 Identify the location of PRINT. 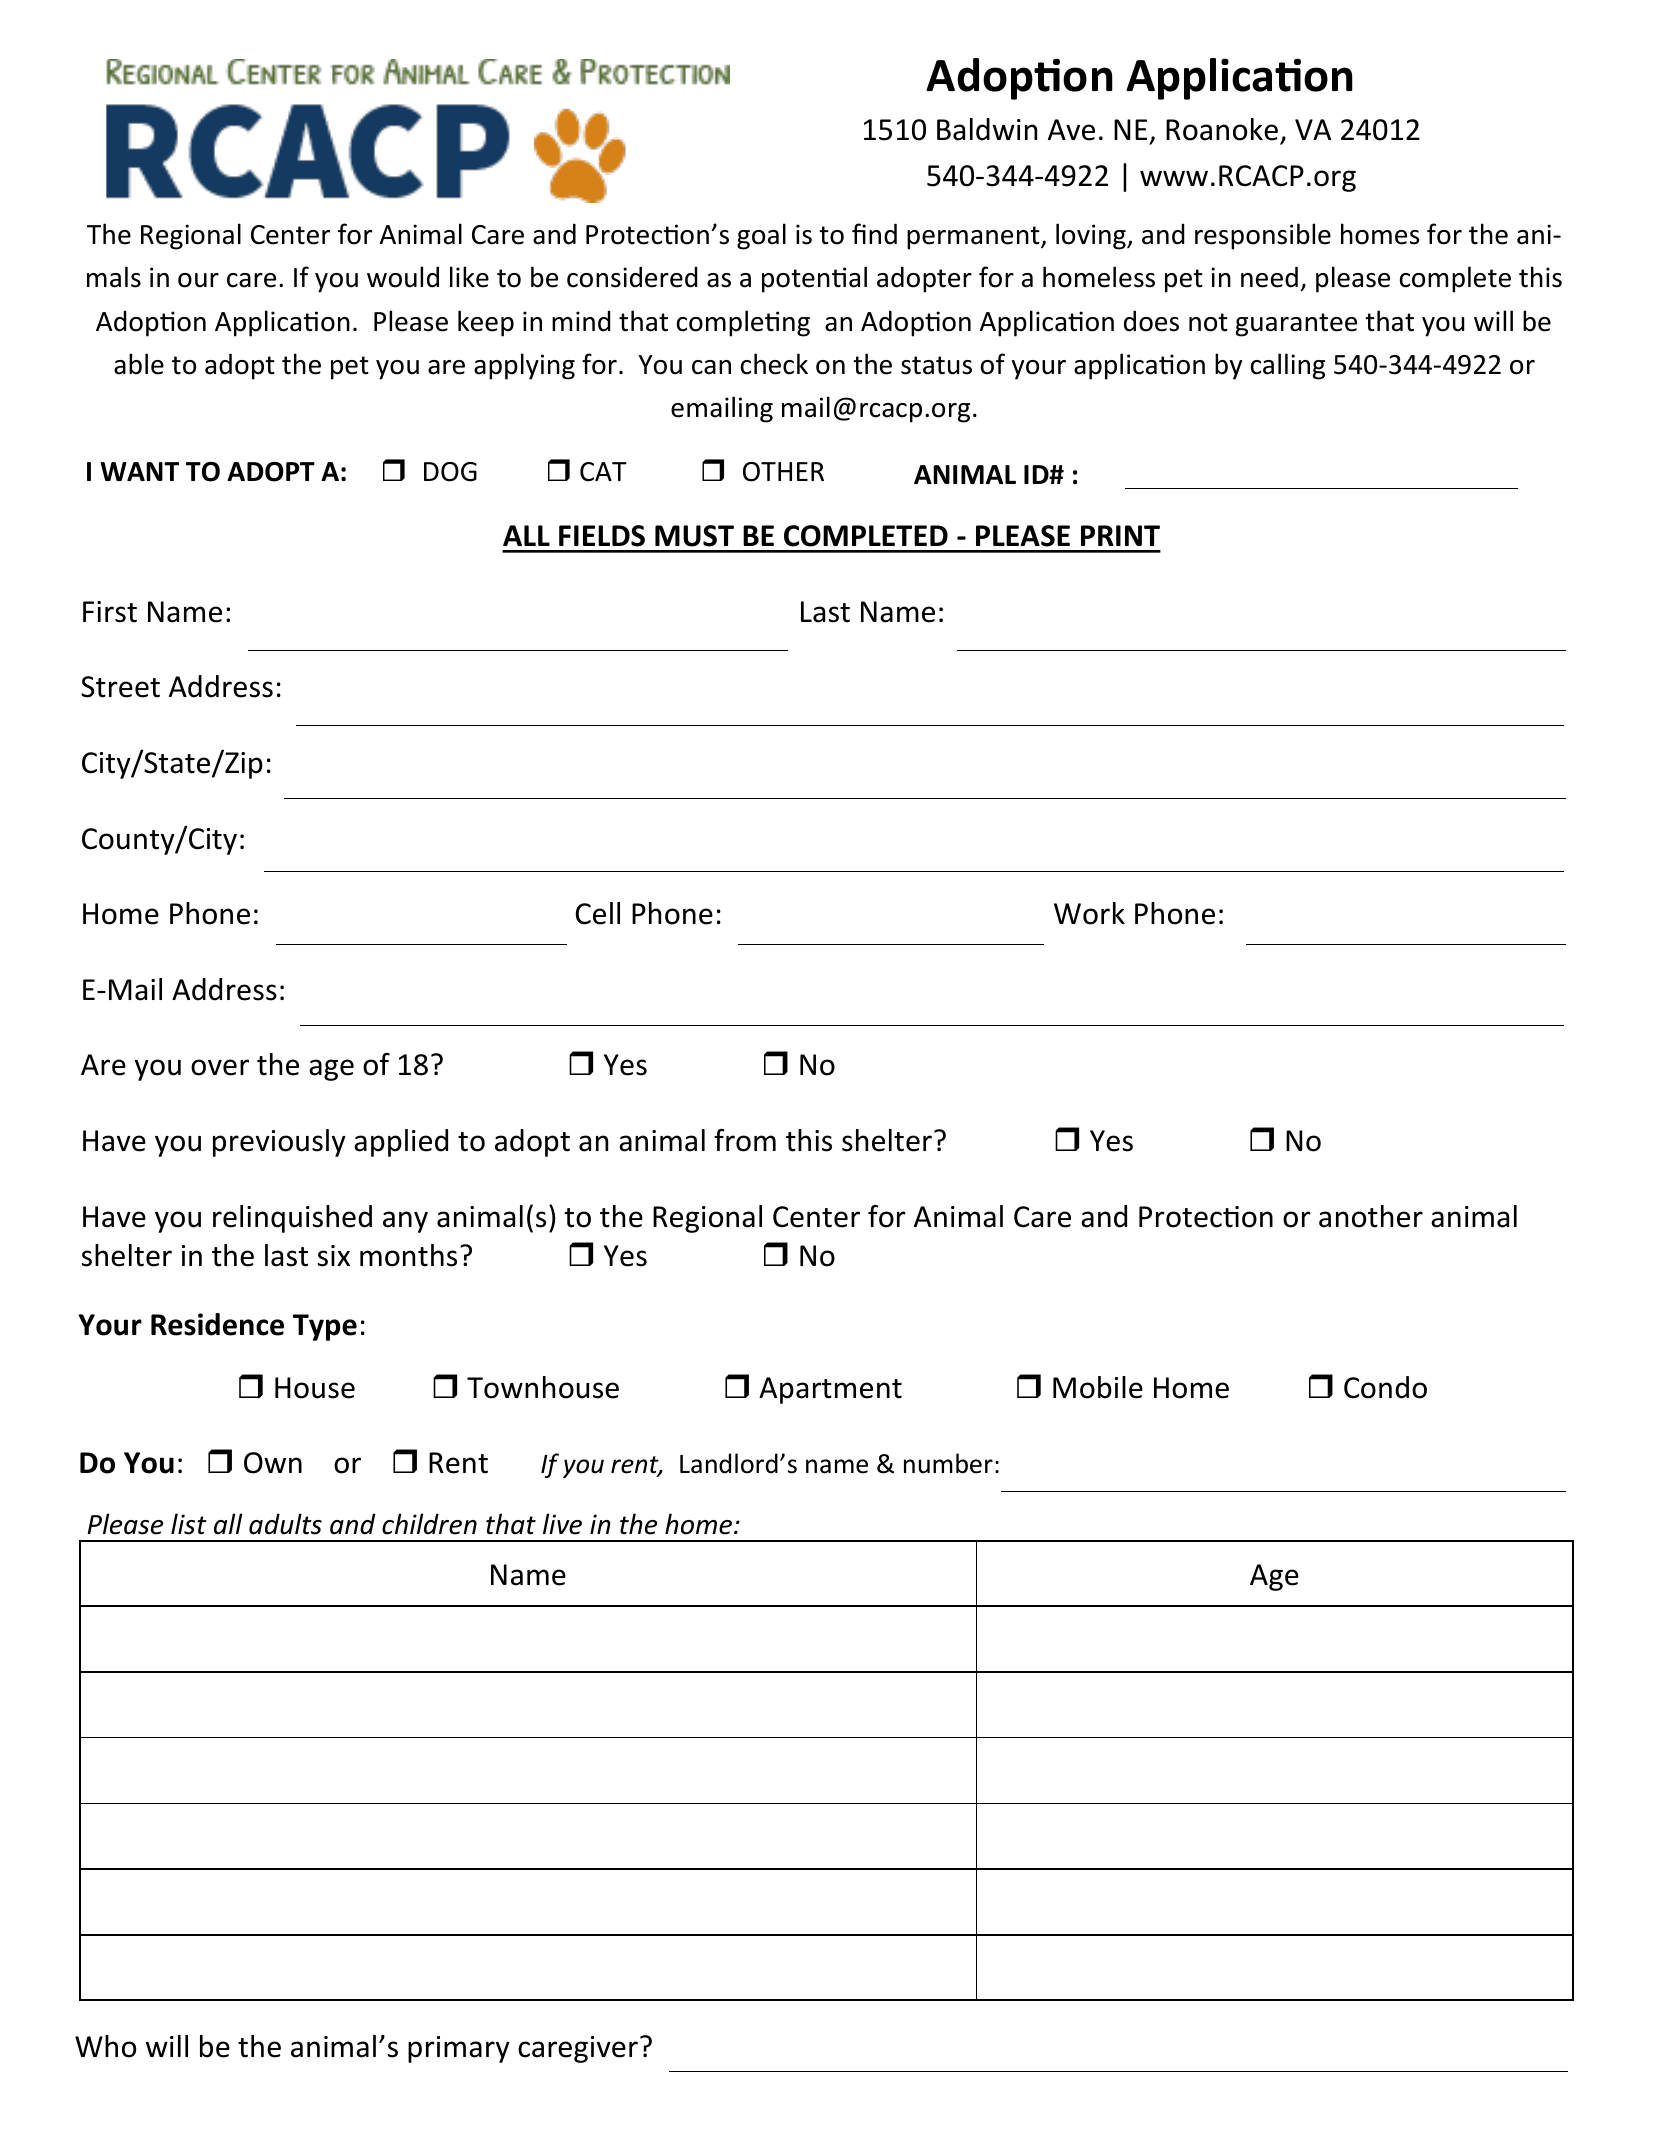
(1120, 535).
